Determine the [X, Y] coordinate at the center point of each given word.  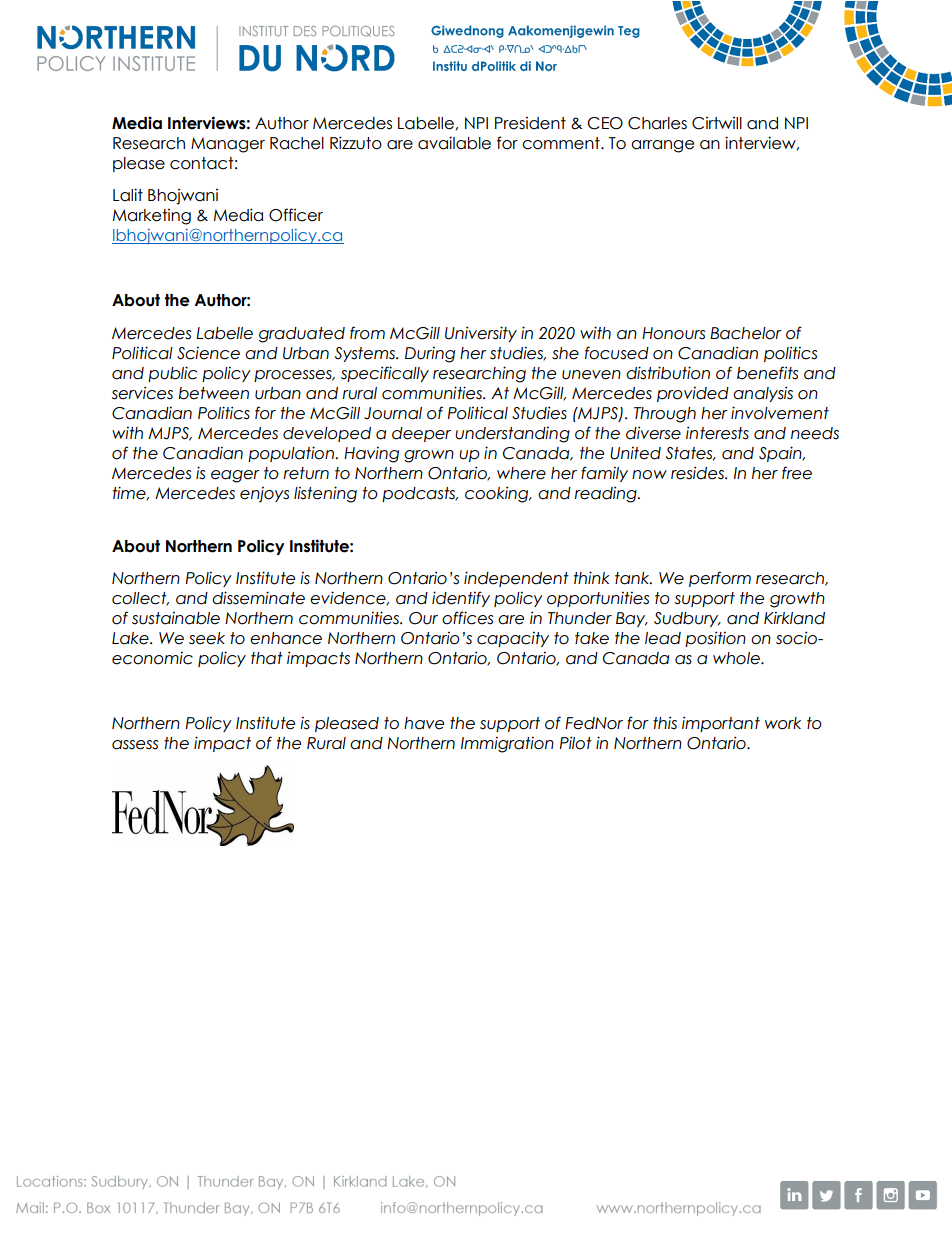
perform [720, 579]
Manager [228, 145]
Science [208, 353]
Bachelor [746, 333]
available [454, 143]
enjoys [264, 494]
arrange [662, 146]
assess [135, 745]
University [481, 334]
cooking [498, 494]
